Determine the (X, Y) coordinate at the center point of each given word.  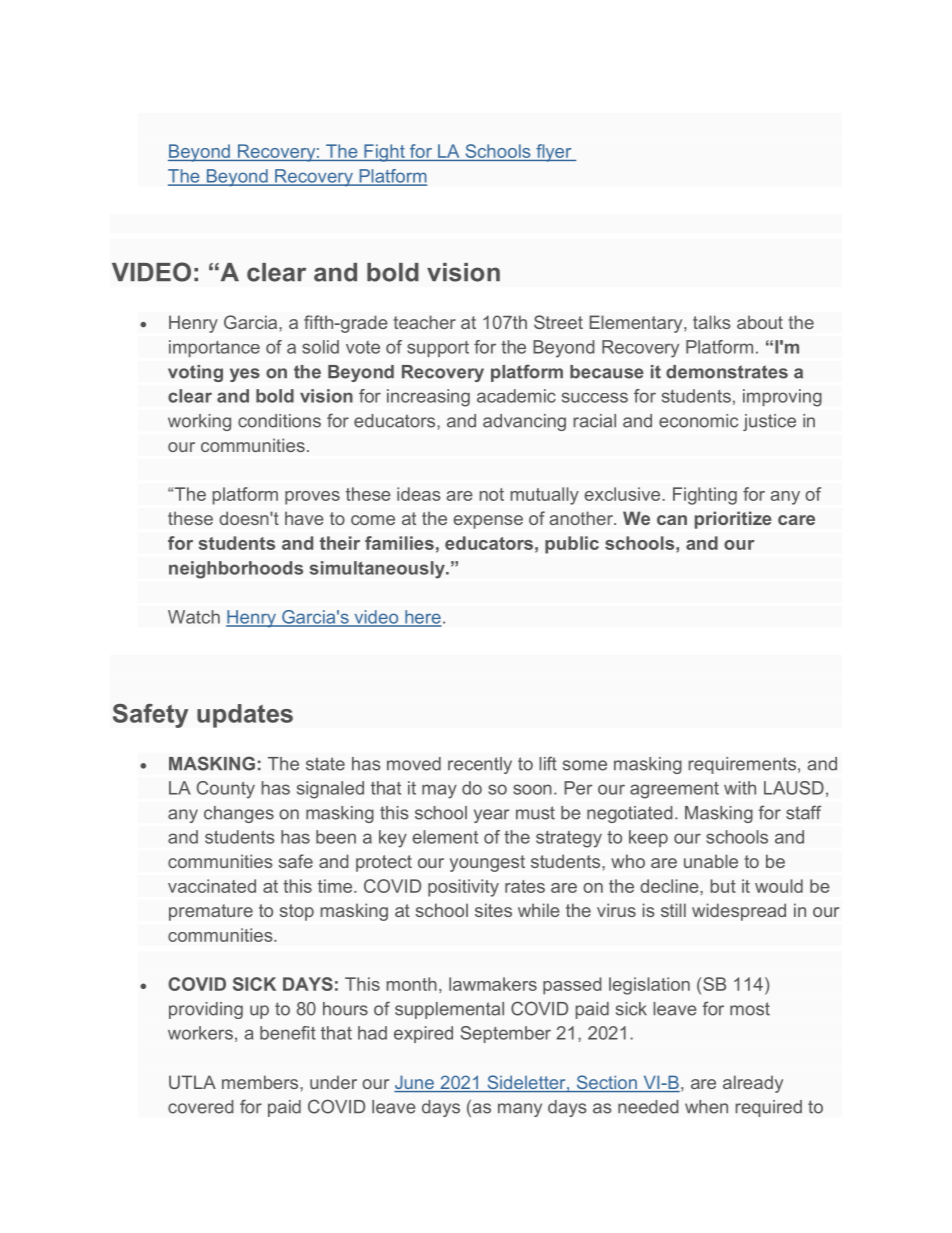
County (225, 790)
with (740, 788)
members (261, 1082)
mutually (545, 496)
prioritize (733, 520)
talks (712, 322)
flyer (554, 153)
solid (320, 347)
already (753, 1084)
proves (312, 498)
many (520, 1110)
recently (480, 765)
